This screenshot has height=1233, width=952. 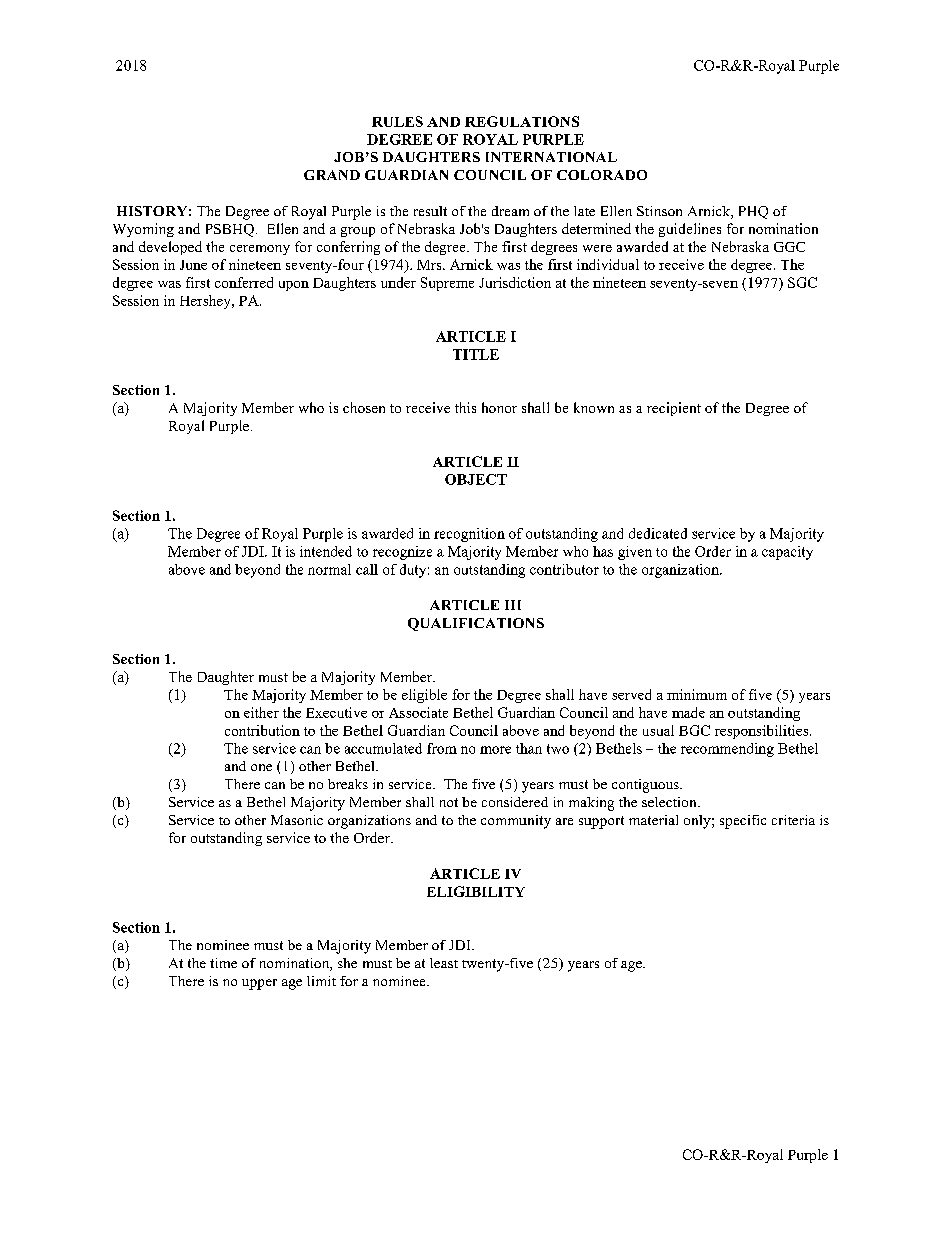 I want to click on REGULATIONS, so click(x=522, y=121).
